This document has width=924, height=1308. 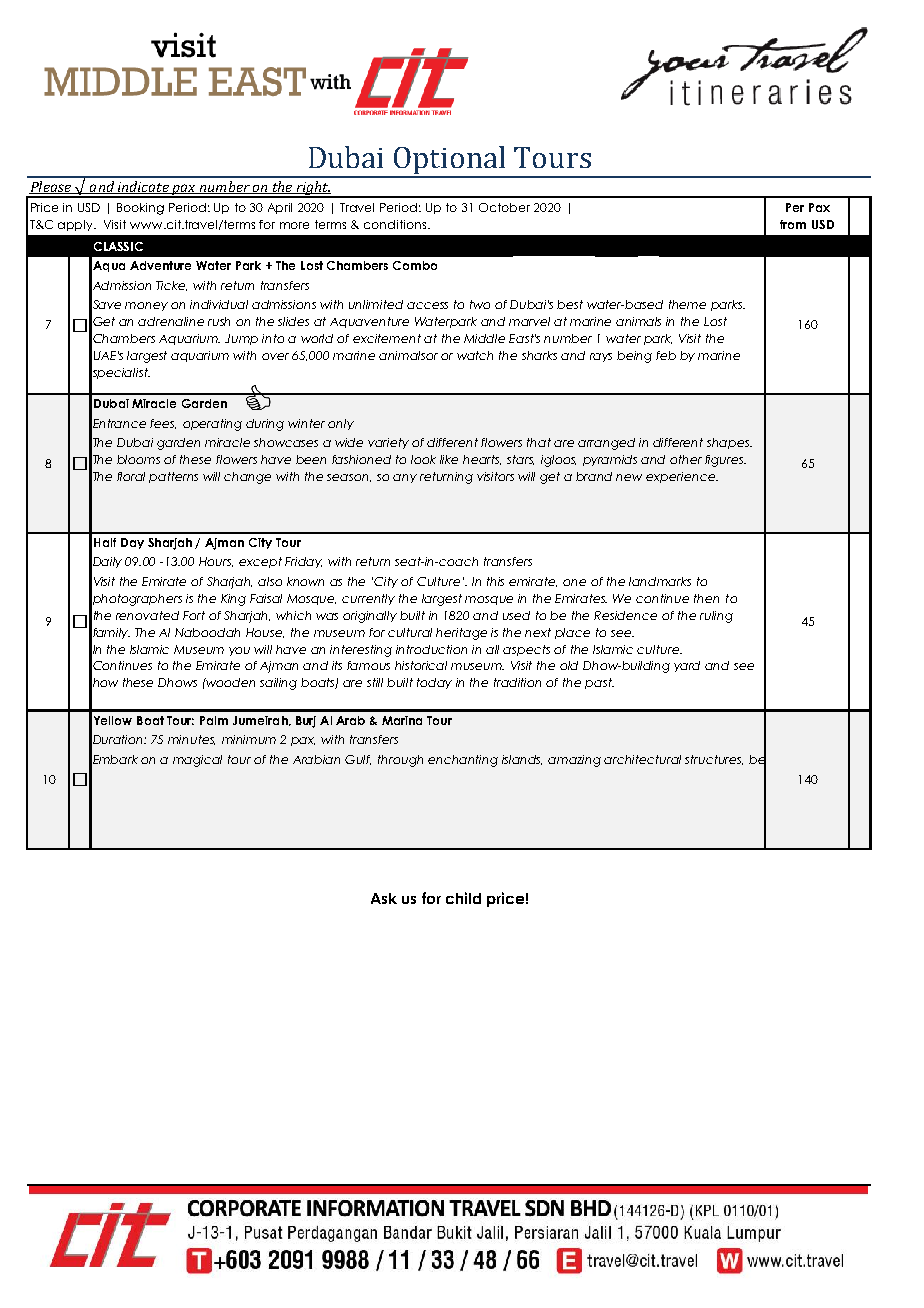 What do you see at coordinates (191, 740) in the document?
I see `minutes` at bounding box center [191, 740].
